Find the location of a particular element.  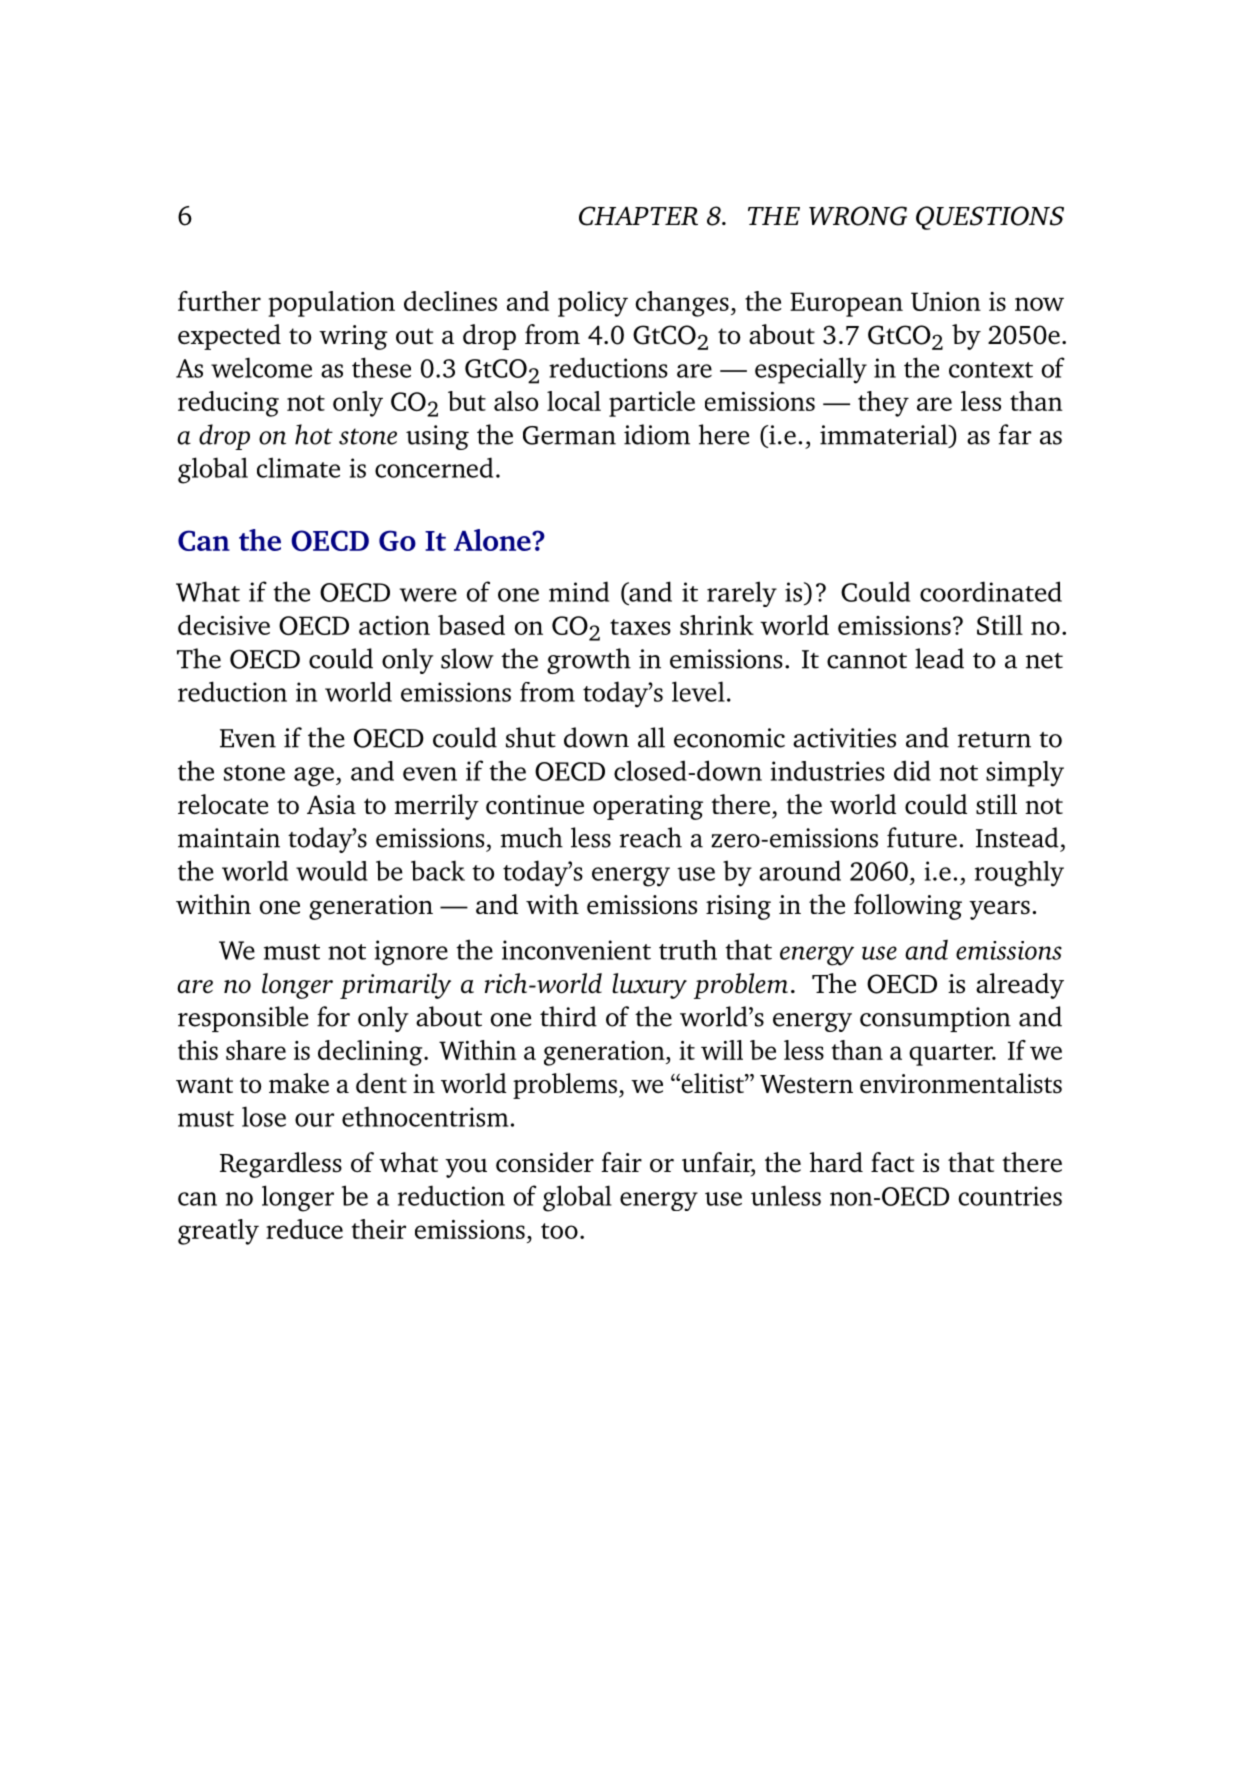

idiom is located at coordinates (657, 434).
